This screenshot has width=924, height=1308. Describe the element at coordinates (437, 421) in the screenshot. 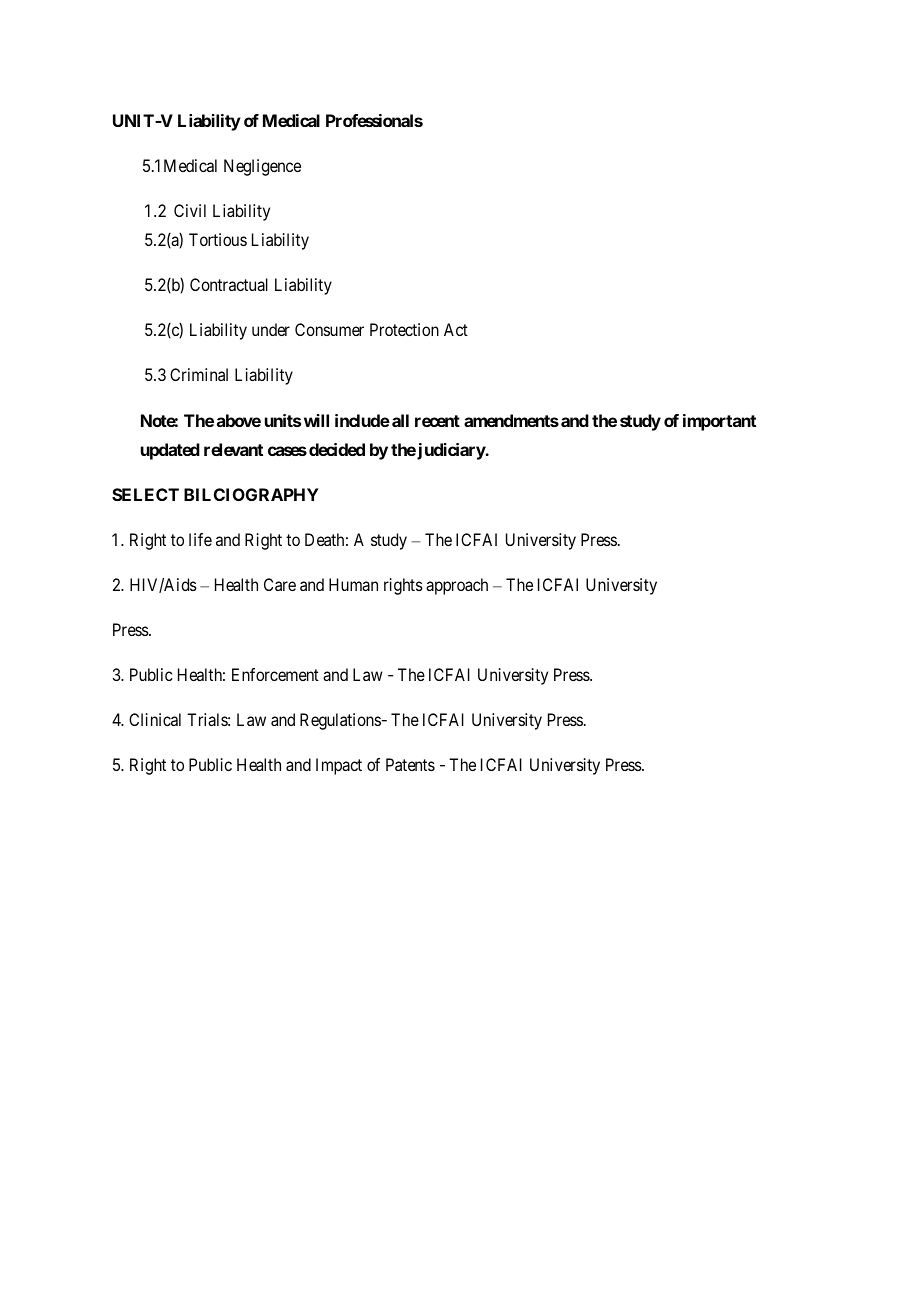

I see `recent` at that location.
